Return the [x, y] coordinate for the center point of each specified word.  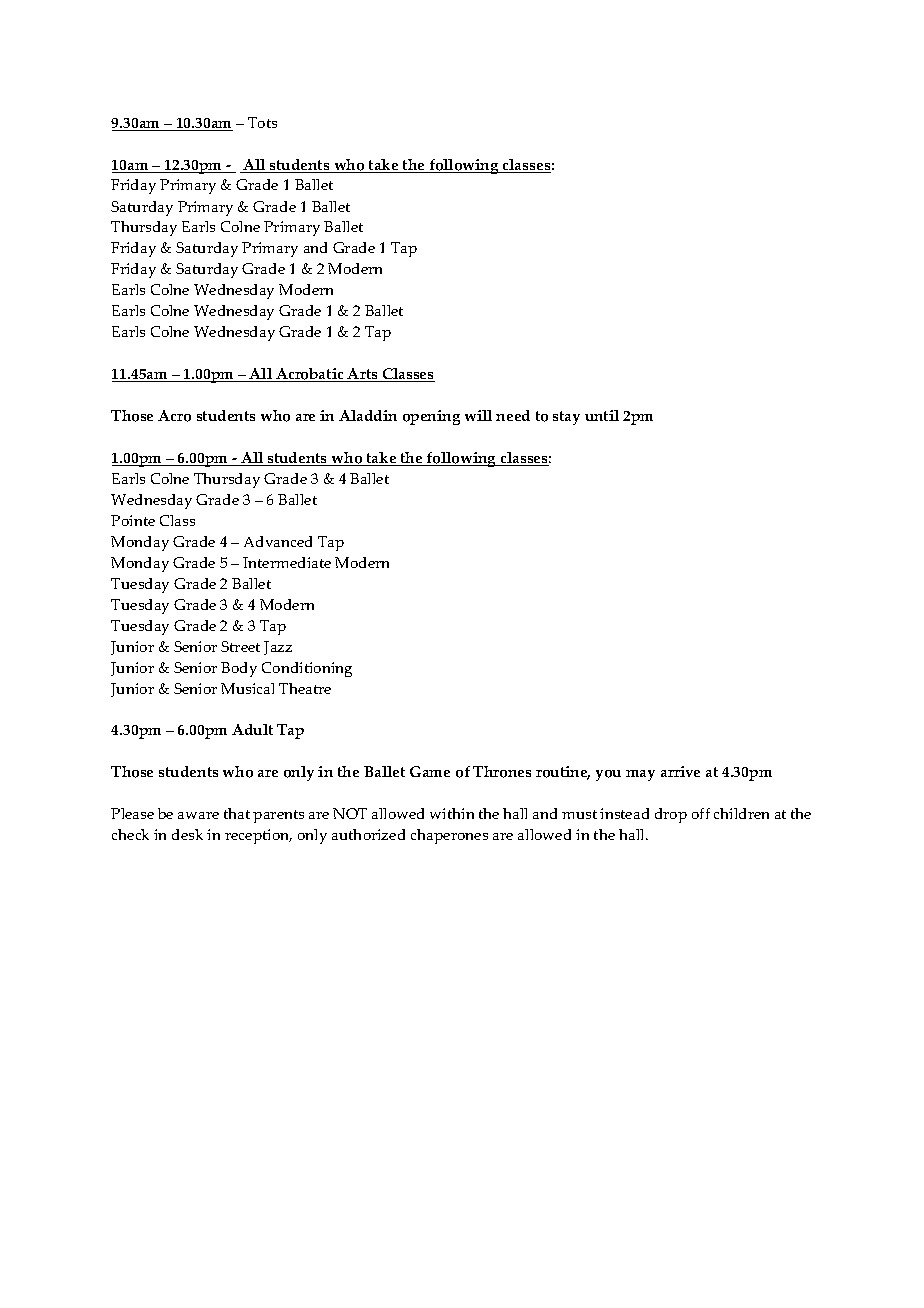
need [513, 415]
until [602, 415]
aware [198, 815]
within [452, 813]
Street [240, 646]
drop [671, 815]
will [478, 415]
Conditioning [307, 669]
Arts [363, 375]
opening [431, 417]
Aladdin [368, 415]
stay [566, 418]
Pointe [133, 520]
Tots [262, 122]
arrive [680, 771]
